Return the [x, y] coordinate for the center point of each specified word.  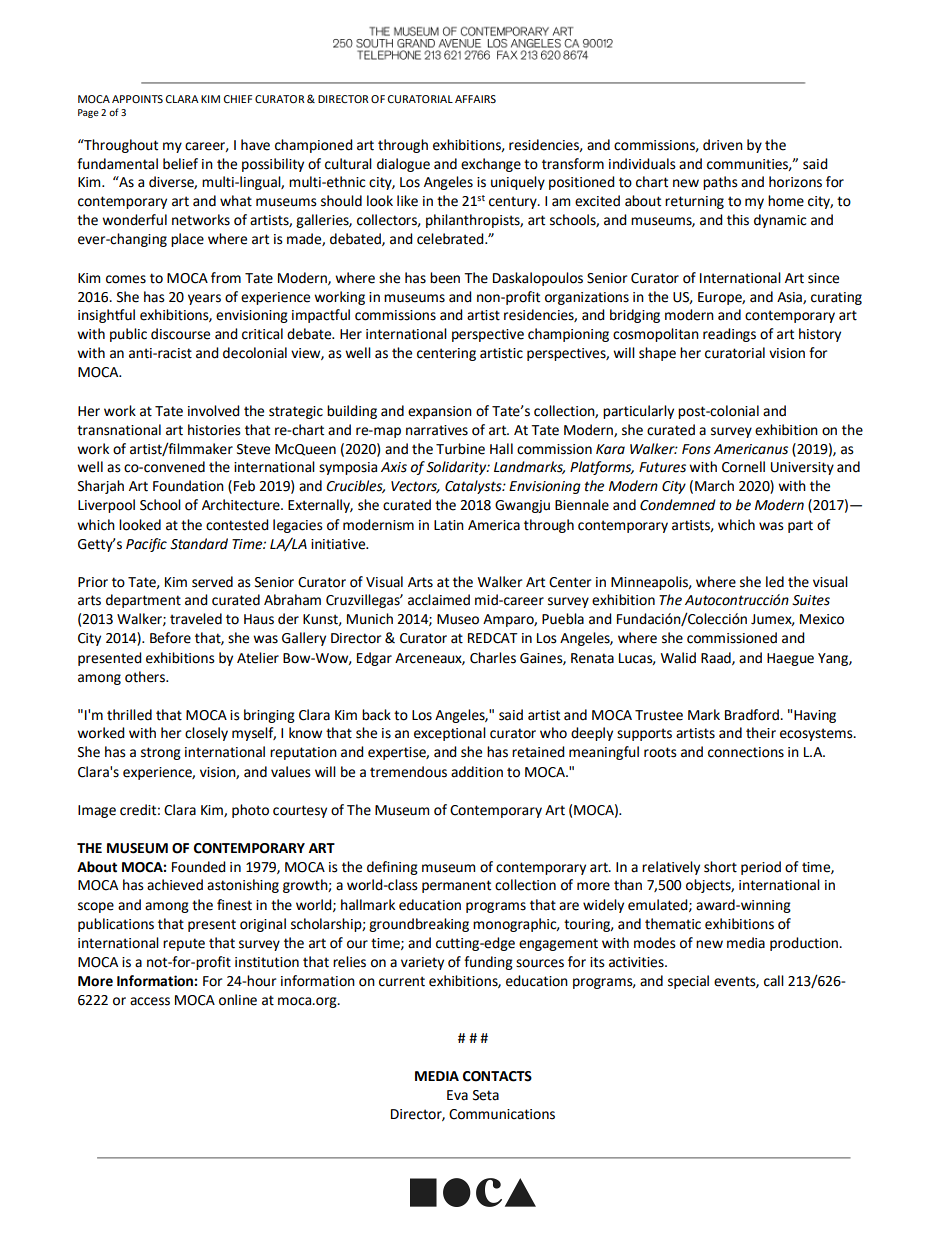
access [150, 1001]
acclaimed [439, 600]
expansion [440, 412]
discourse [180, 334]
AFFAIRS [475, 99]
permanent [456, 886]
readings [729, 335]
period [761, 868]
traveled [196, 619]
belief [180, 164]
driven [723, 145]
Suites [811, 600]
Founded [199, 867]
